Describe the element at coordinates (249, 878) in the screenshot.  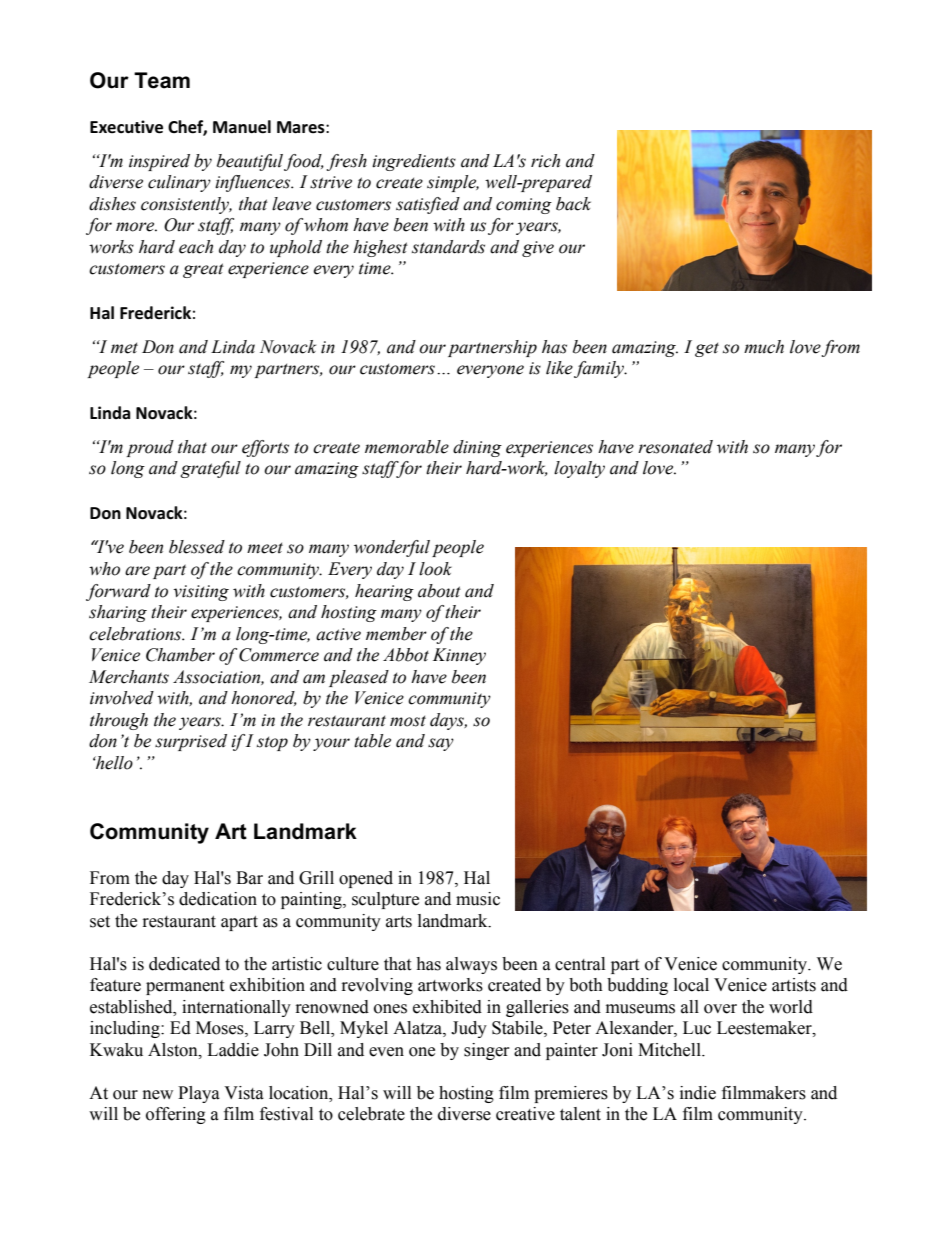
I see `Bar` at that location.
